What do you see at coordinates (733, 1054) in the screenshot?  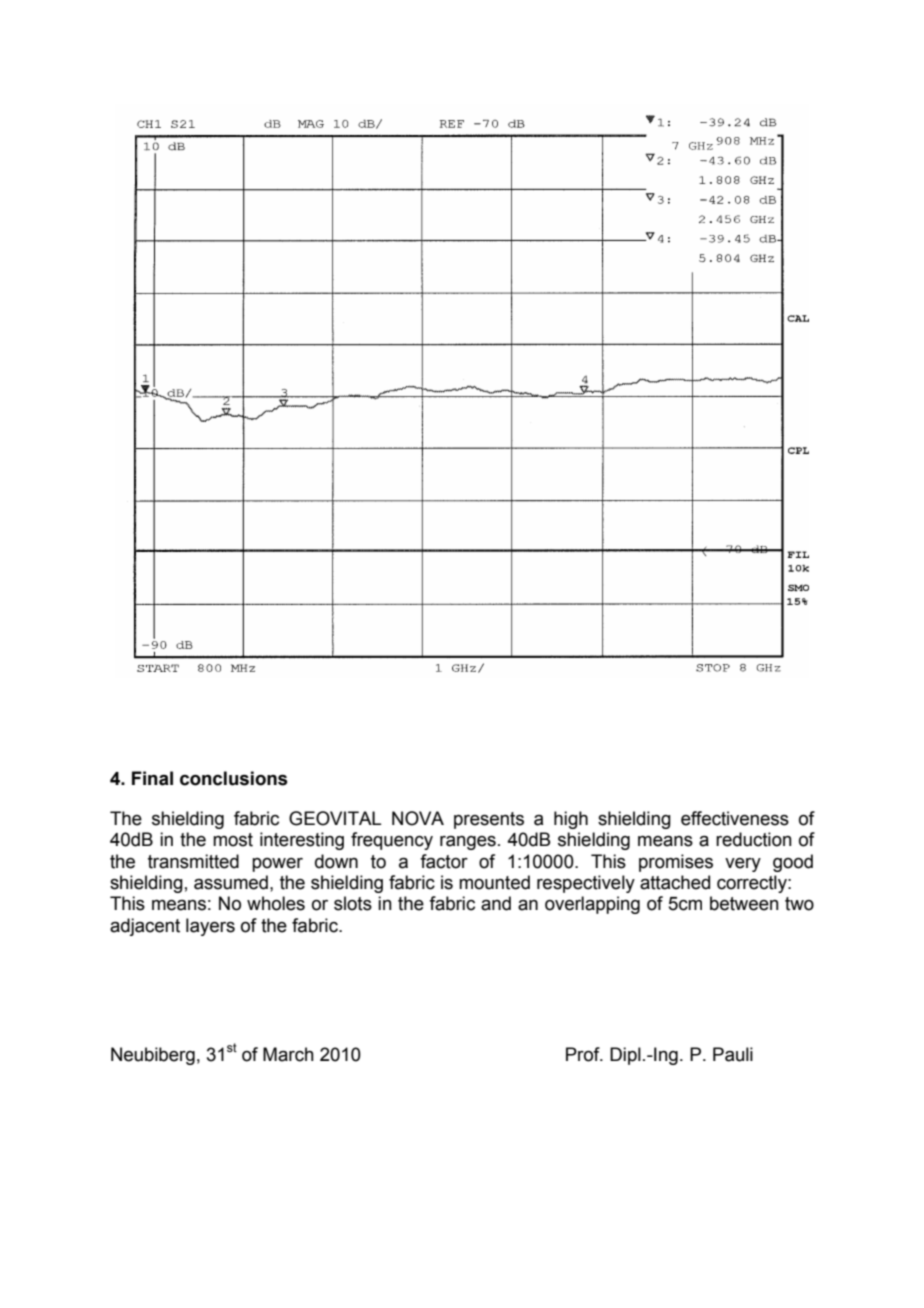 I see `Pauli` at bounding box center [733, 1054].
